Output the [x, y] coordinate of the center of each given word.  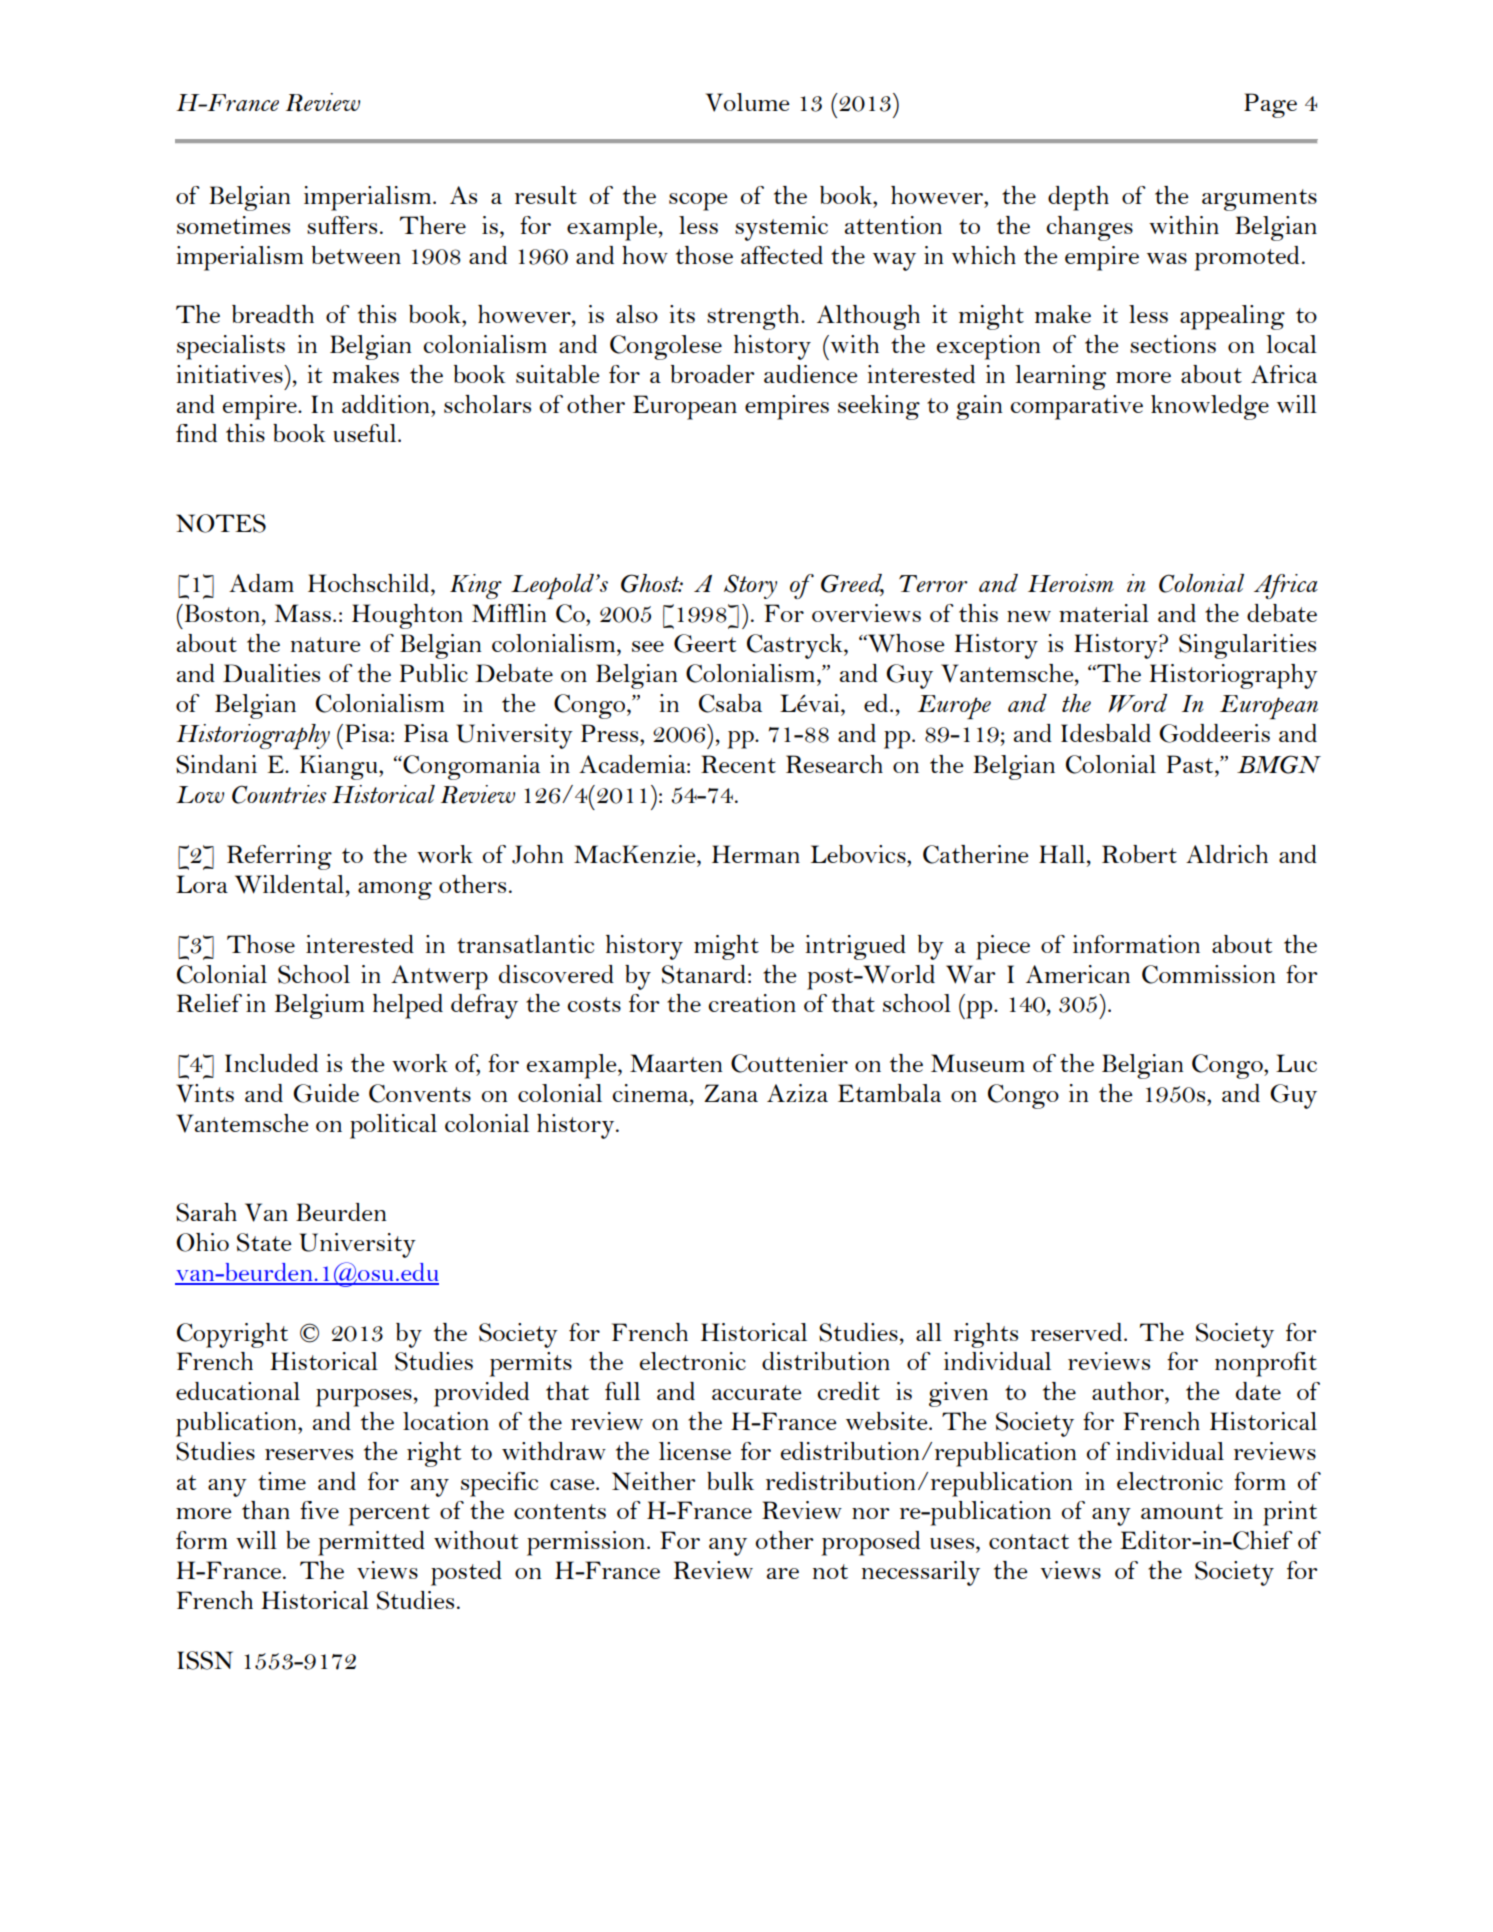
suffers [342, 225]
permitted [371, 1543]
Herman [756, 854]
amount [1182, 1511]
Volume [748, 102]
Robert [1139, 854]
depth [1078, 198]
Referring [279, 857]
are [783, 1573]
